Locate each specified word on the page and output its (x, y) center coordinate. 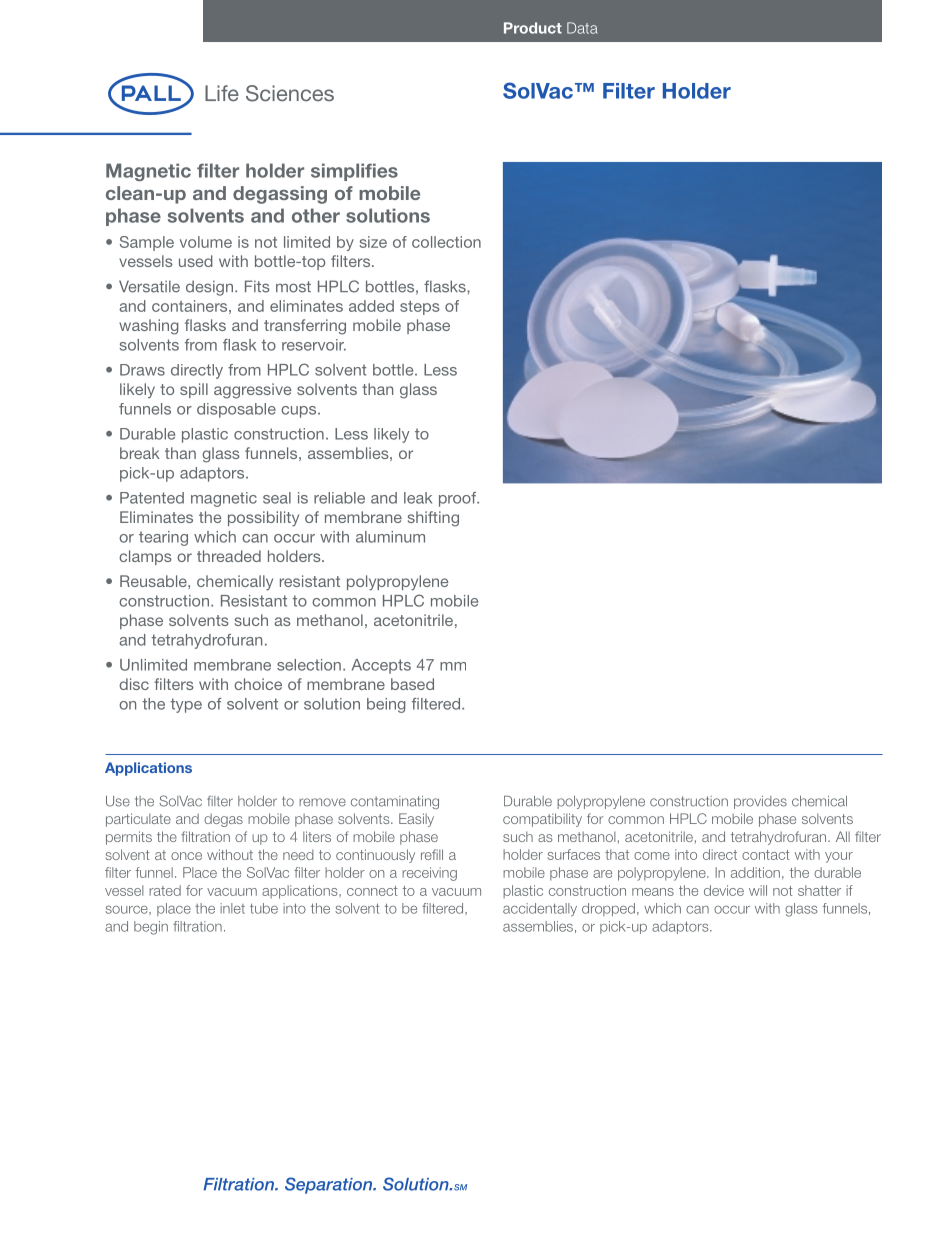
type (186, 705)
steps (420, 308)
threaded (229, 556)
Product (533, 28)
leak (418, 498)
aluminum (390, 537)
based (412, 684)
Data (582, 28)
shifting (433, 519)
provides (760, 802)
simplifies (354, 172)
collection (446, 242)
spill (194, 390)
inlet (232, 908)
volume (206, 242)
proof (459, 499)
